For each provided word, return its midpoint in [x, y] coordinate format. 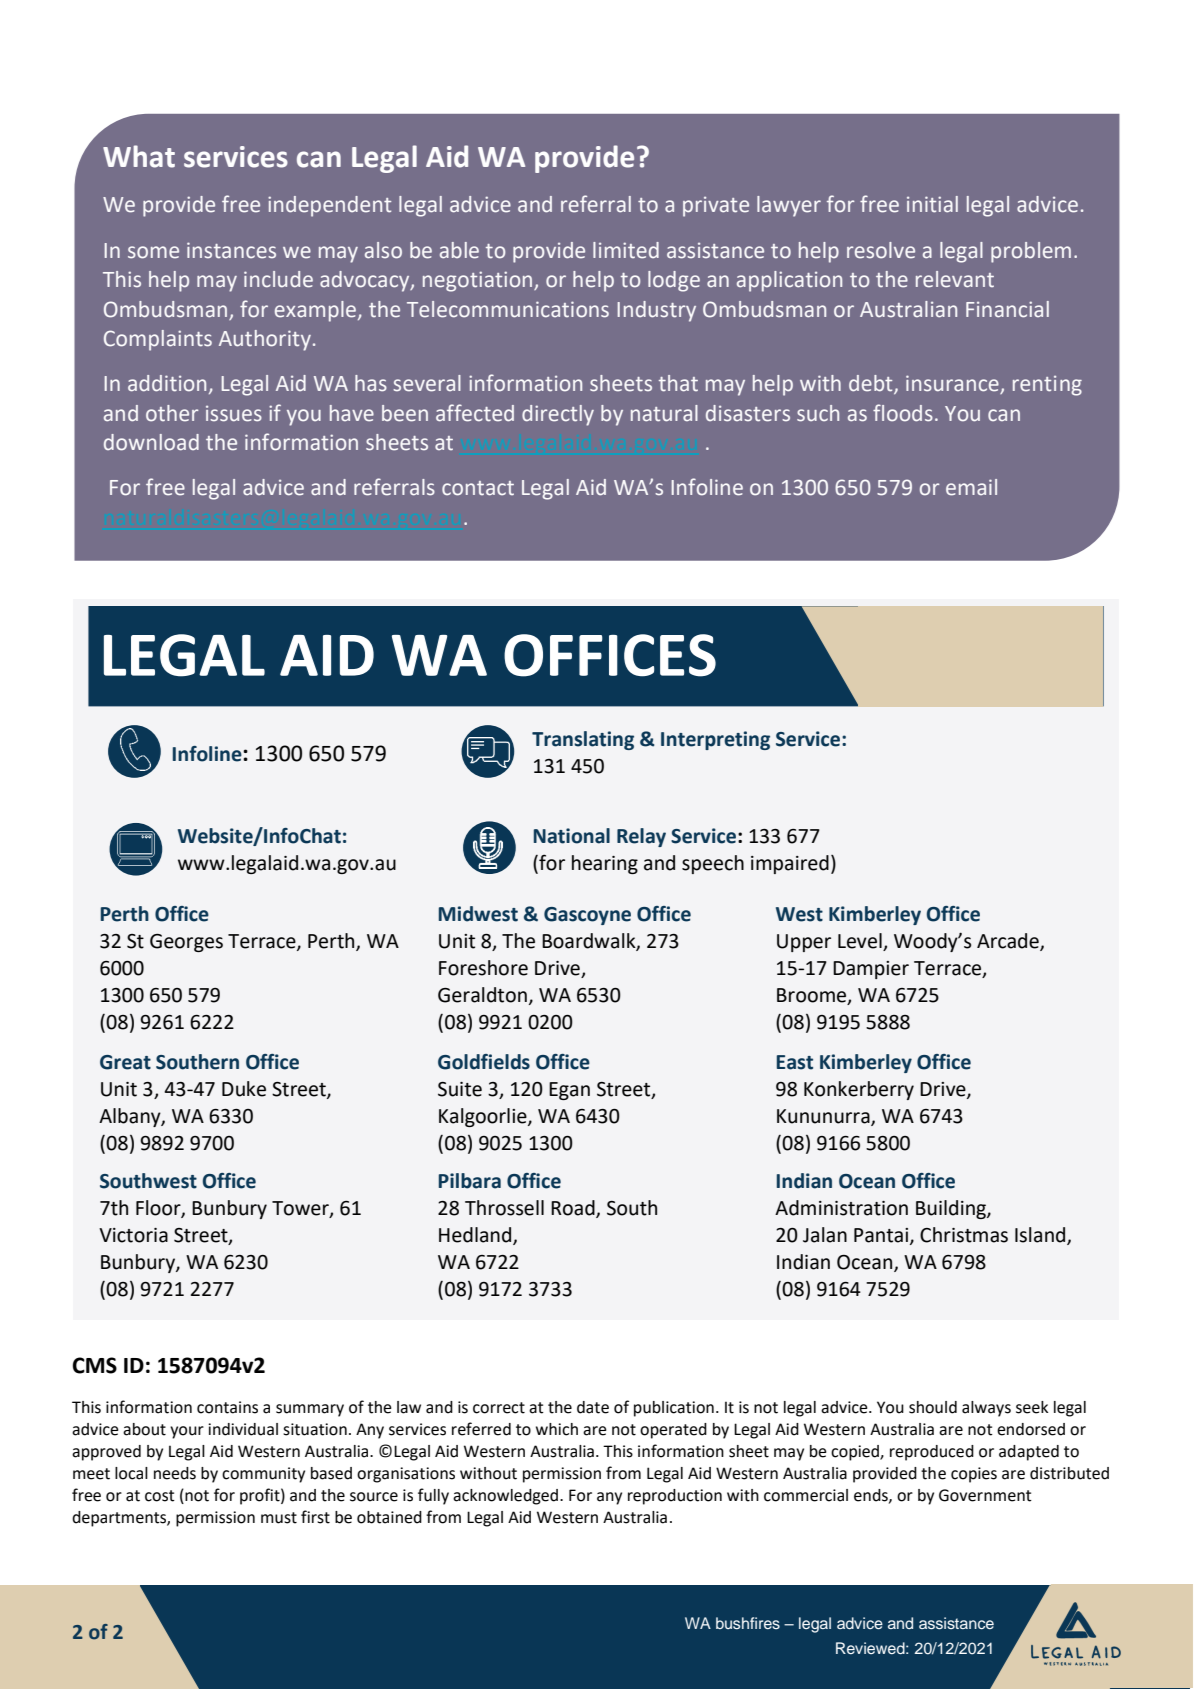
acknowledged [507, 1497]
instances [231, 250]
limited [626, 250]
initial [932, 204]
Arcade [1009, 942]
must [279, 1518]
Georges [186, 943]
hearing [605, 864]
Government [985, 1495]
